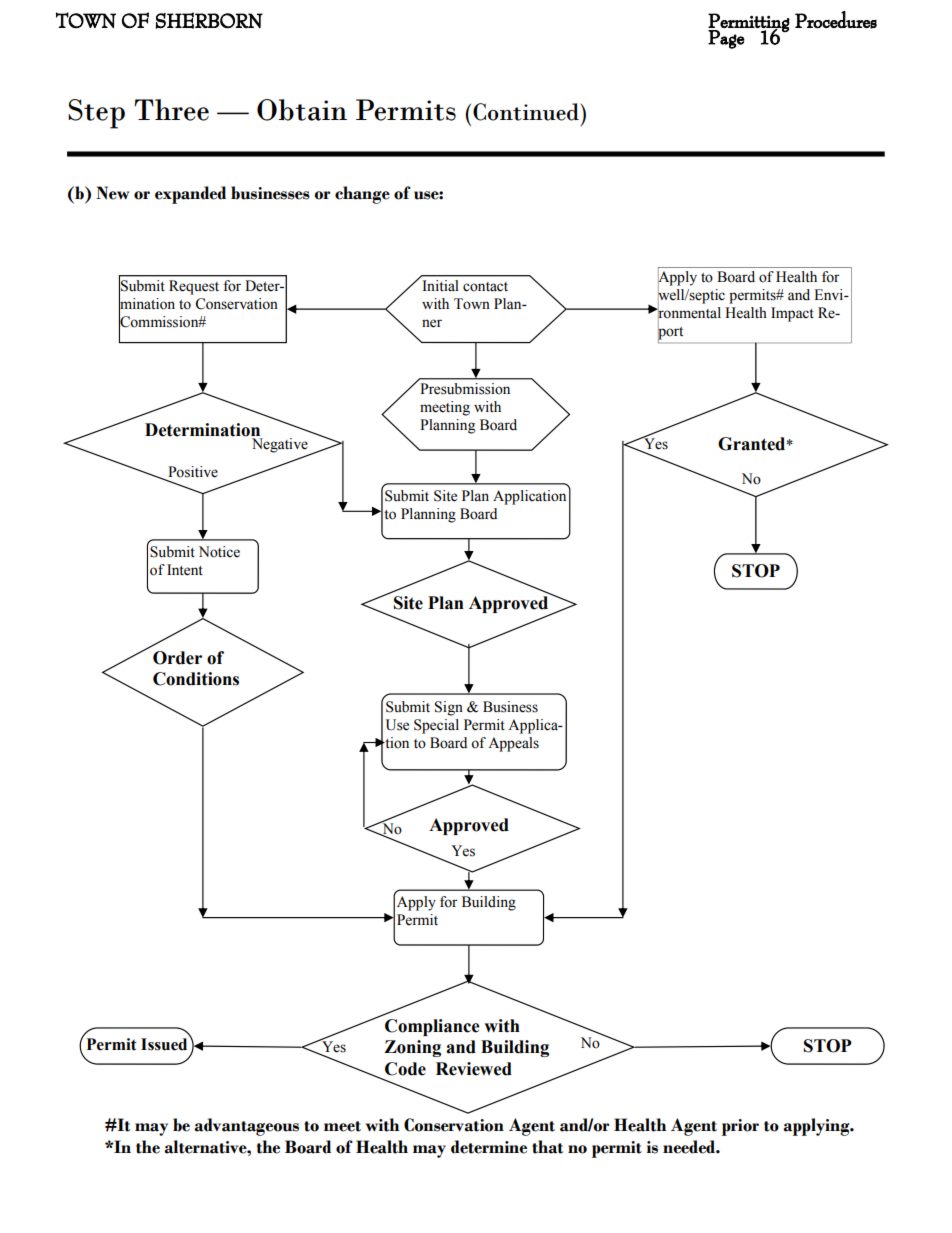 The width and height of the screenshot is (952, 1233). I want to click on contact, so click(485, 287).
